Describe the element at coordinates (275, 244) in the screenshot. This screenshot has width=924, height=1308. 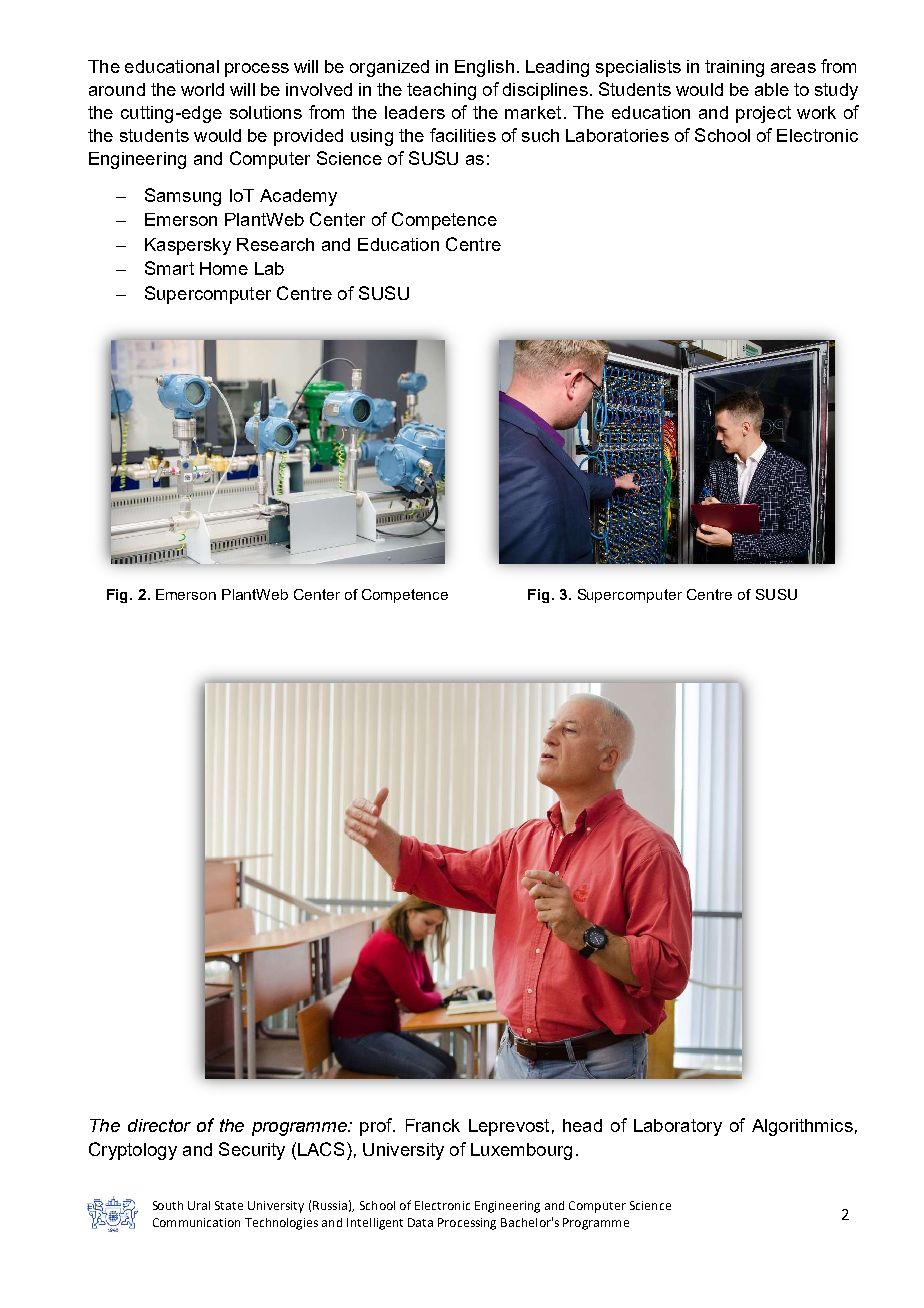
I see `Research` at that location.
